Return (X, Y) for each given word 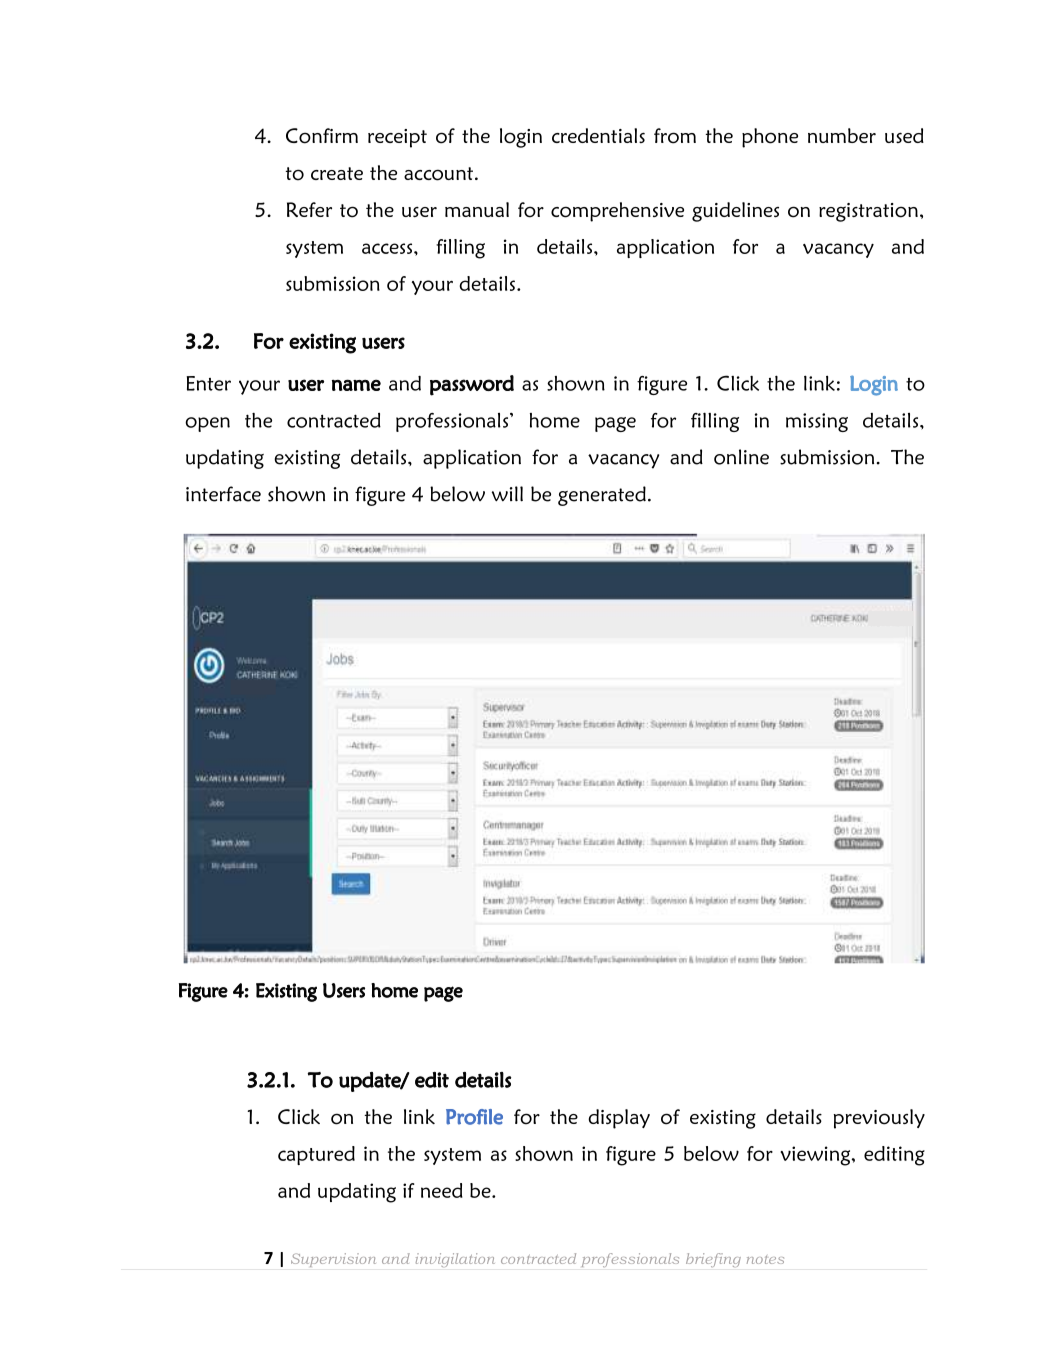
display (619, 1119)
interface (223, 494)
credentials (598, 135)
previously (879, 1119)
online (741, 457)
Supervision (333, 1260)
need (442, 1190)
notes (765, 1259)
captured (316, 1155)
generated (602, 496)
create (337, 173)
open (207, 424)
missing (817, 422)
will (507, 494)
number (842, 135)
